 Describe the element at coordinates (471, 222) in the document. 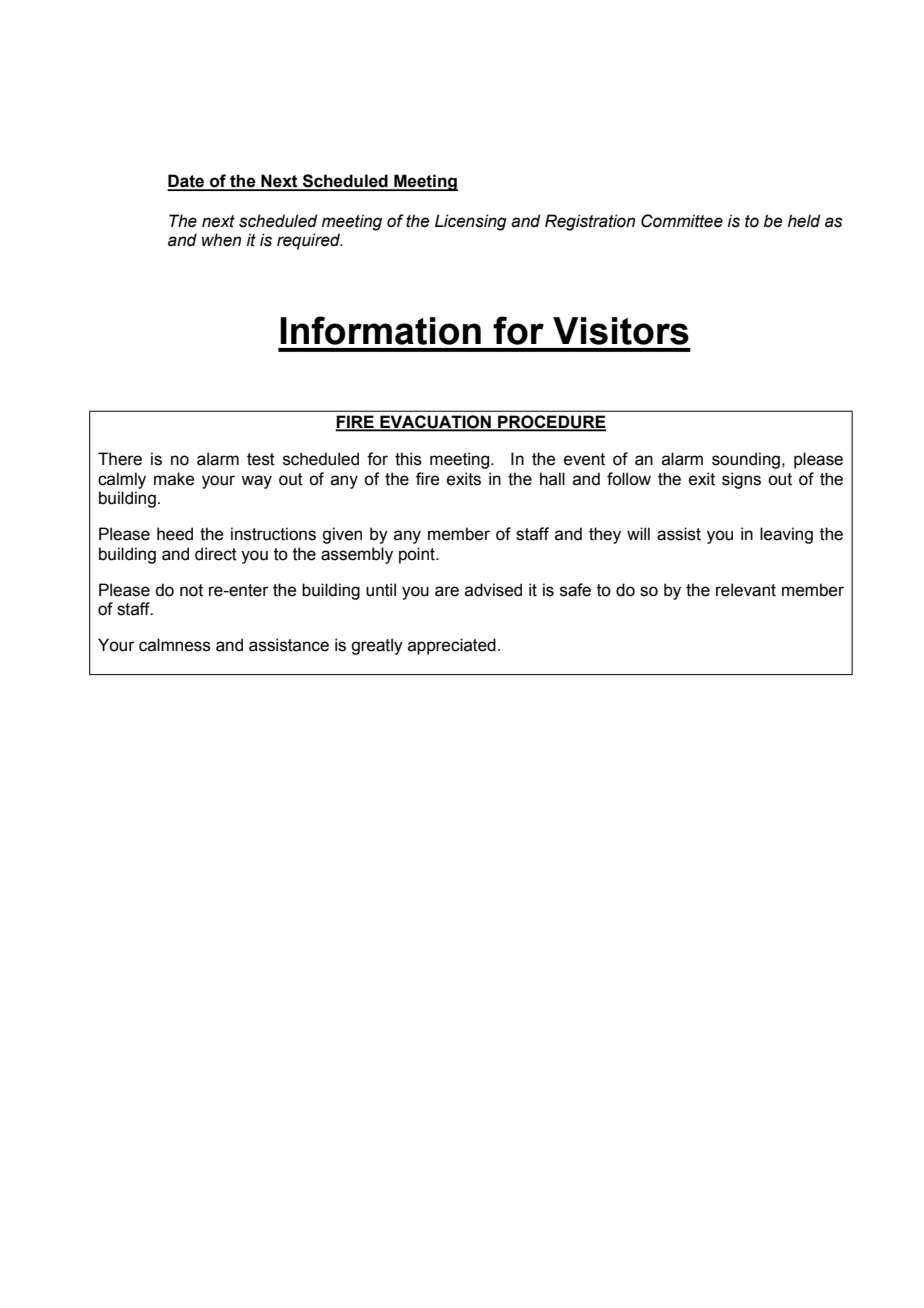

I see `Licensing` at that location.
